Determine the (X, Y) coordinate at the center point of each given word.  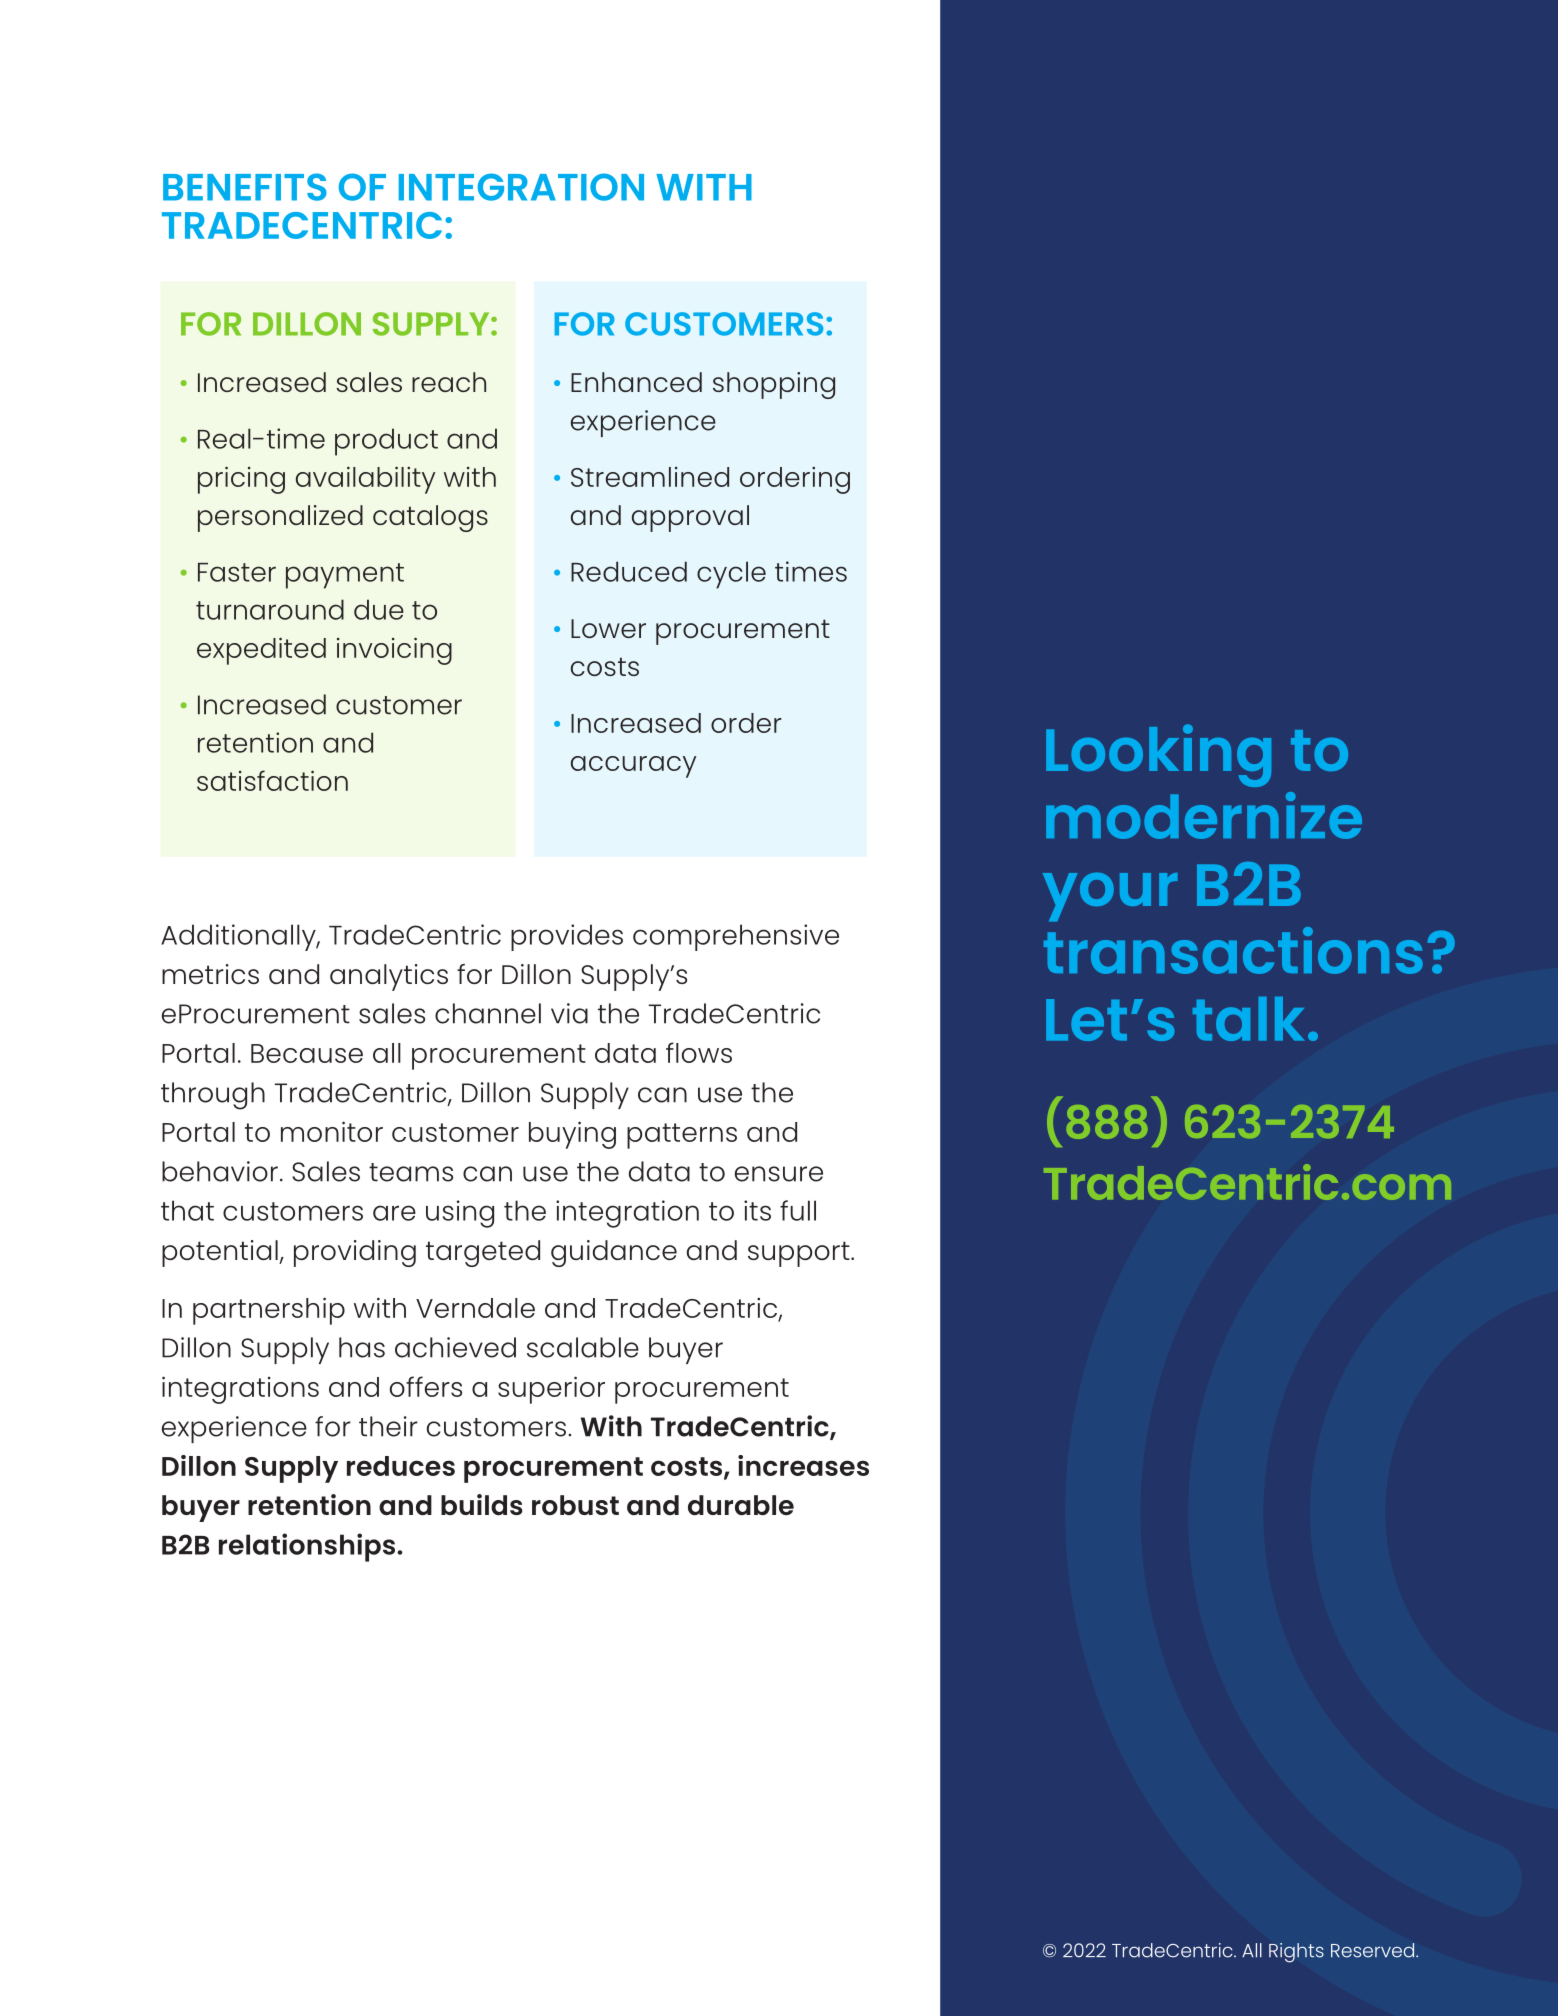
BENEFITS (245, 187)
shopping (774, 385)
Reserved (1374, 1950)
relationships (308, 1547)
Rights (1296, 1953)
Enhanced (636, 382)
